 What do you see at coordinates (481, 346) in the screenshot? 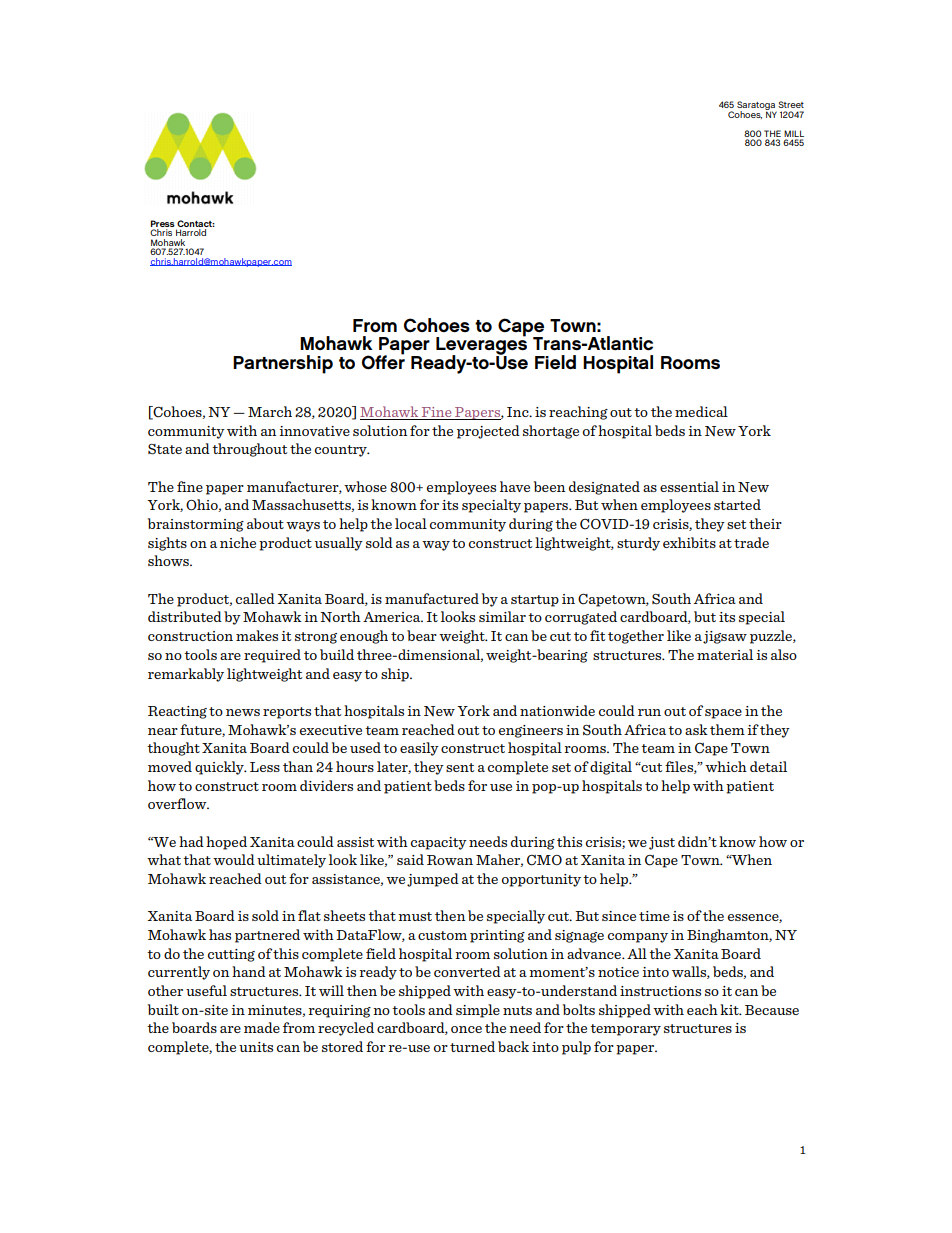
I see `Leverages` at bounding box center [481, 346].
